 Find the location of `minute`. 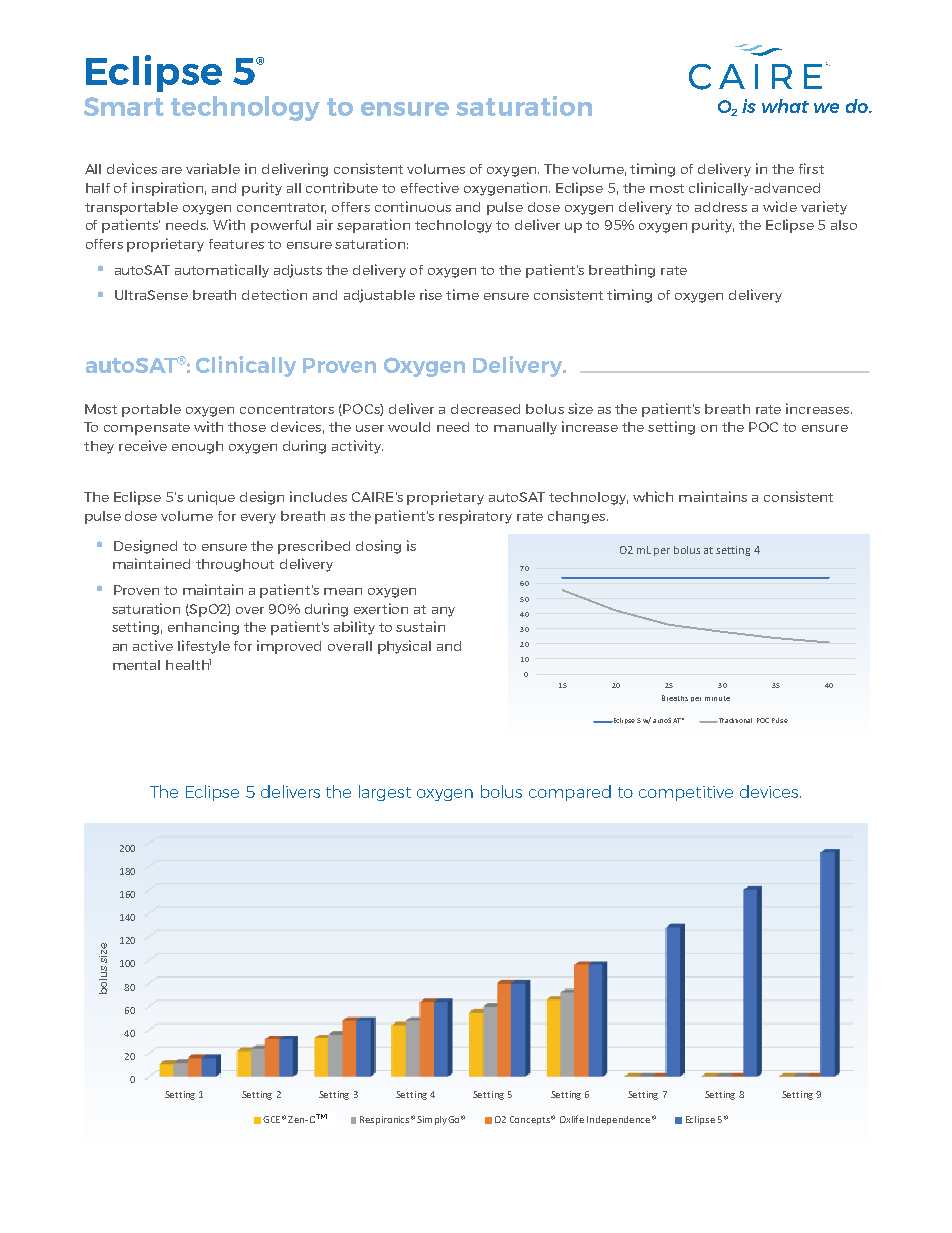

minute is located at coordinates (717, 698).
